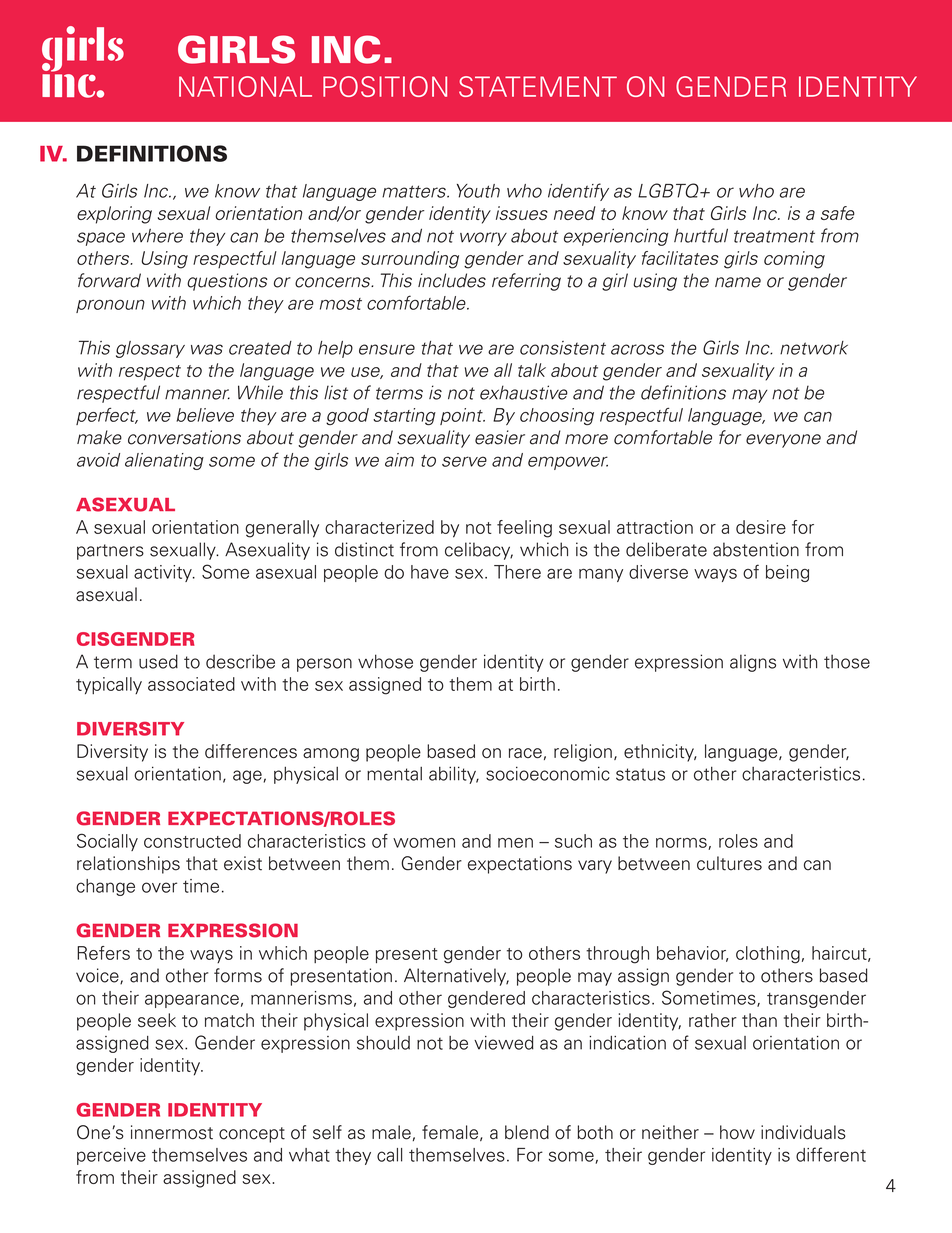 This screenshot has width=952, height=1233. What do you see at coordinates (252, 1135) in the screenshot?
I see `concept` at bounding box center [252, 1135].
